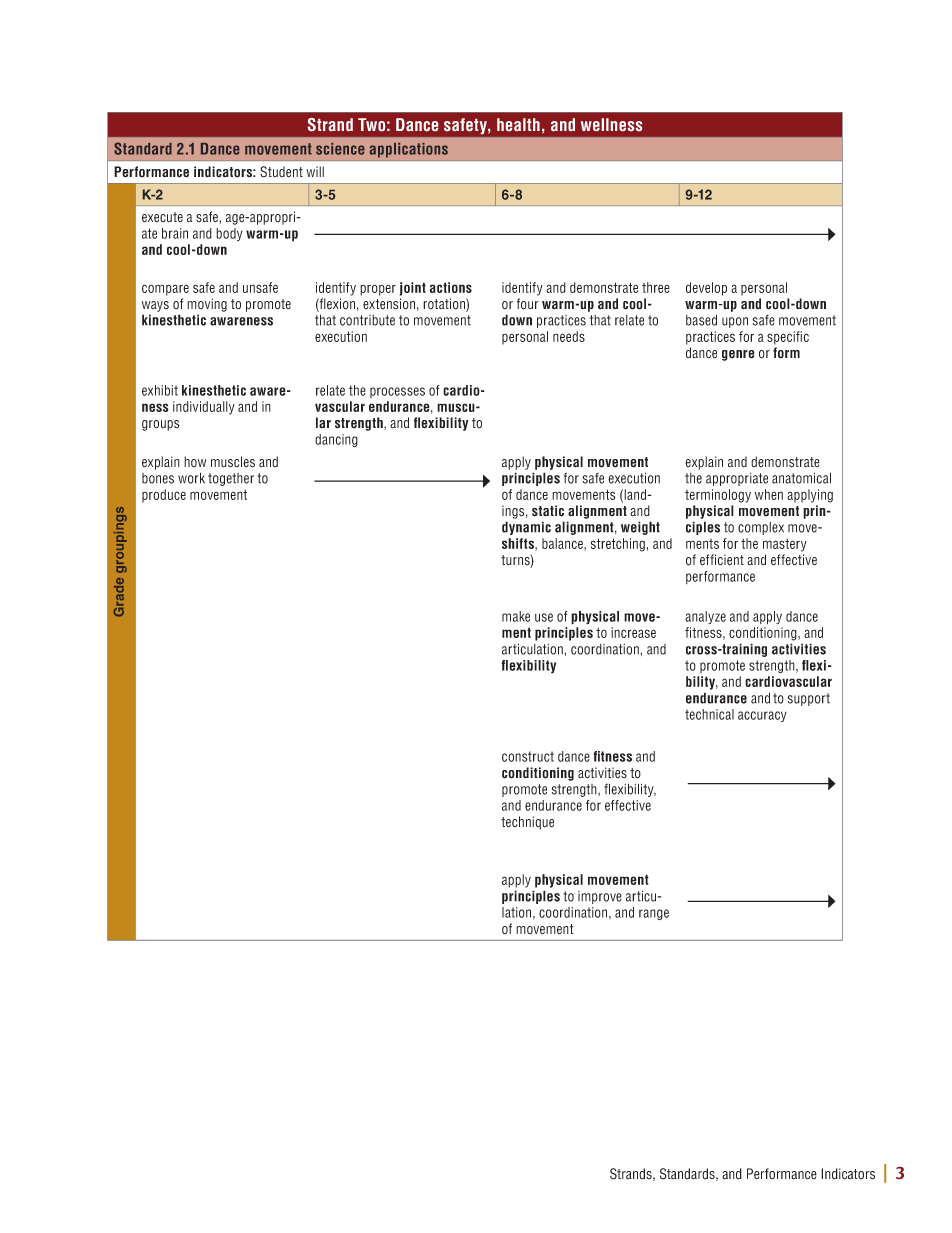 This image has width=952, height=1233. What do you see at coordinates (528, 304) in the image?
I see `four` at bounding box center [528, 304].
